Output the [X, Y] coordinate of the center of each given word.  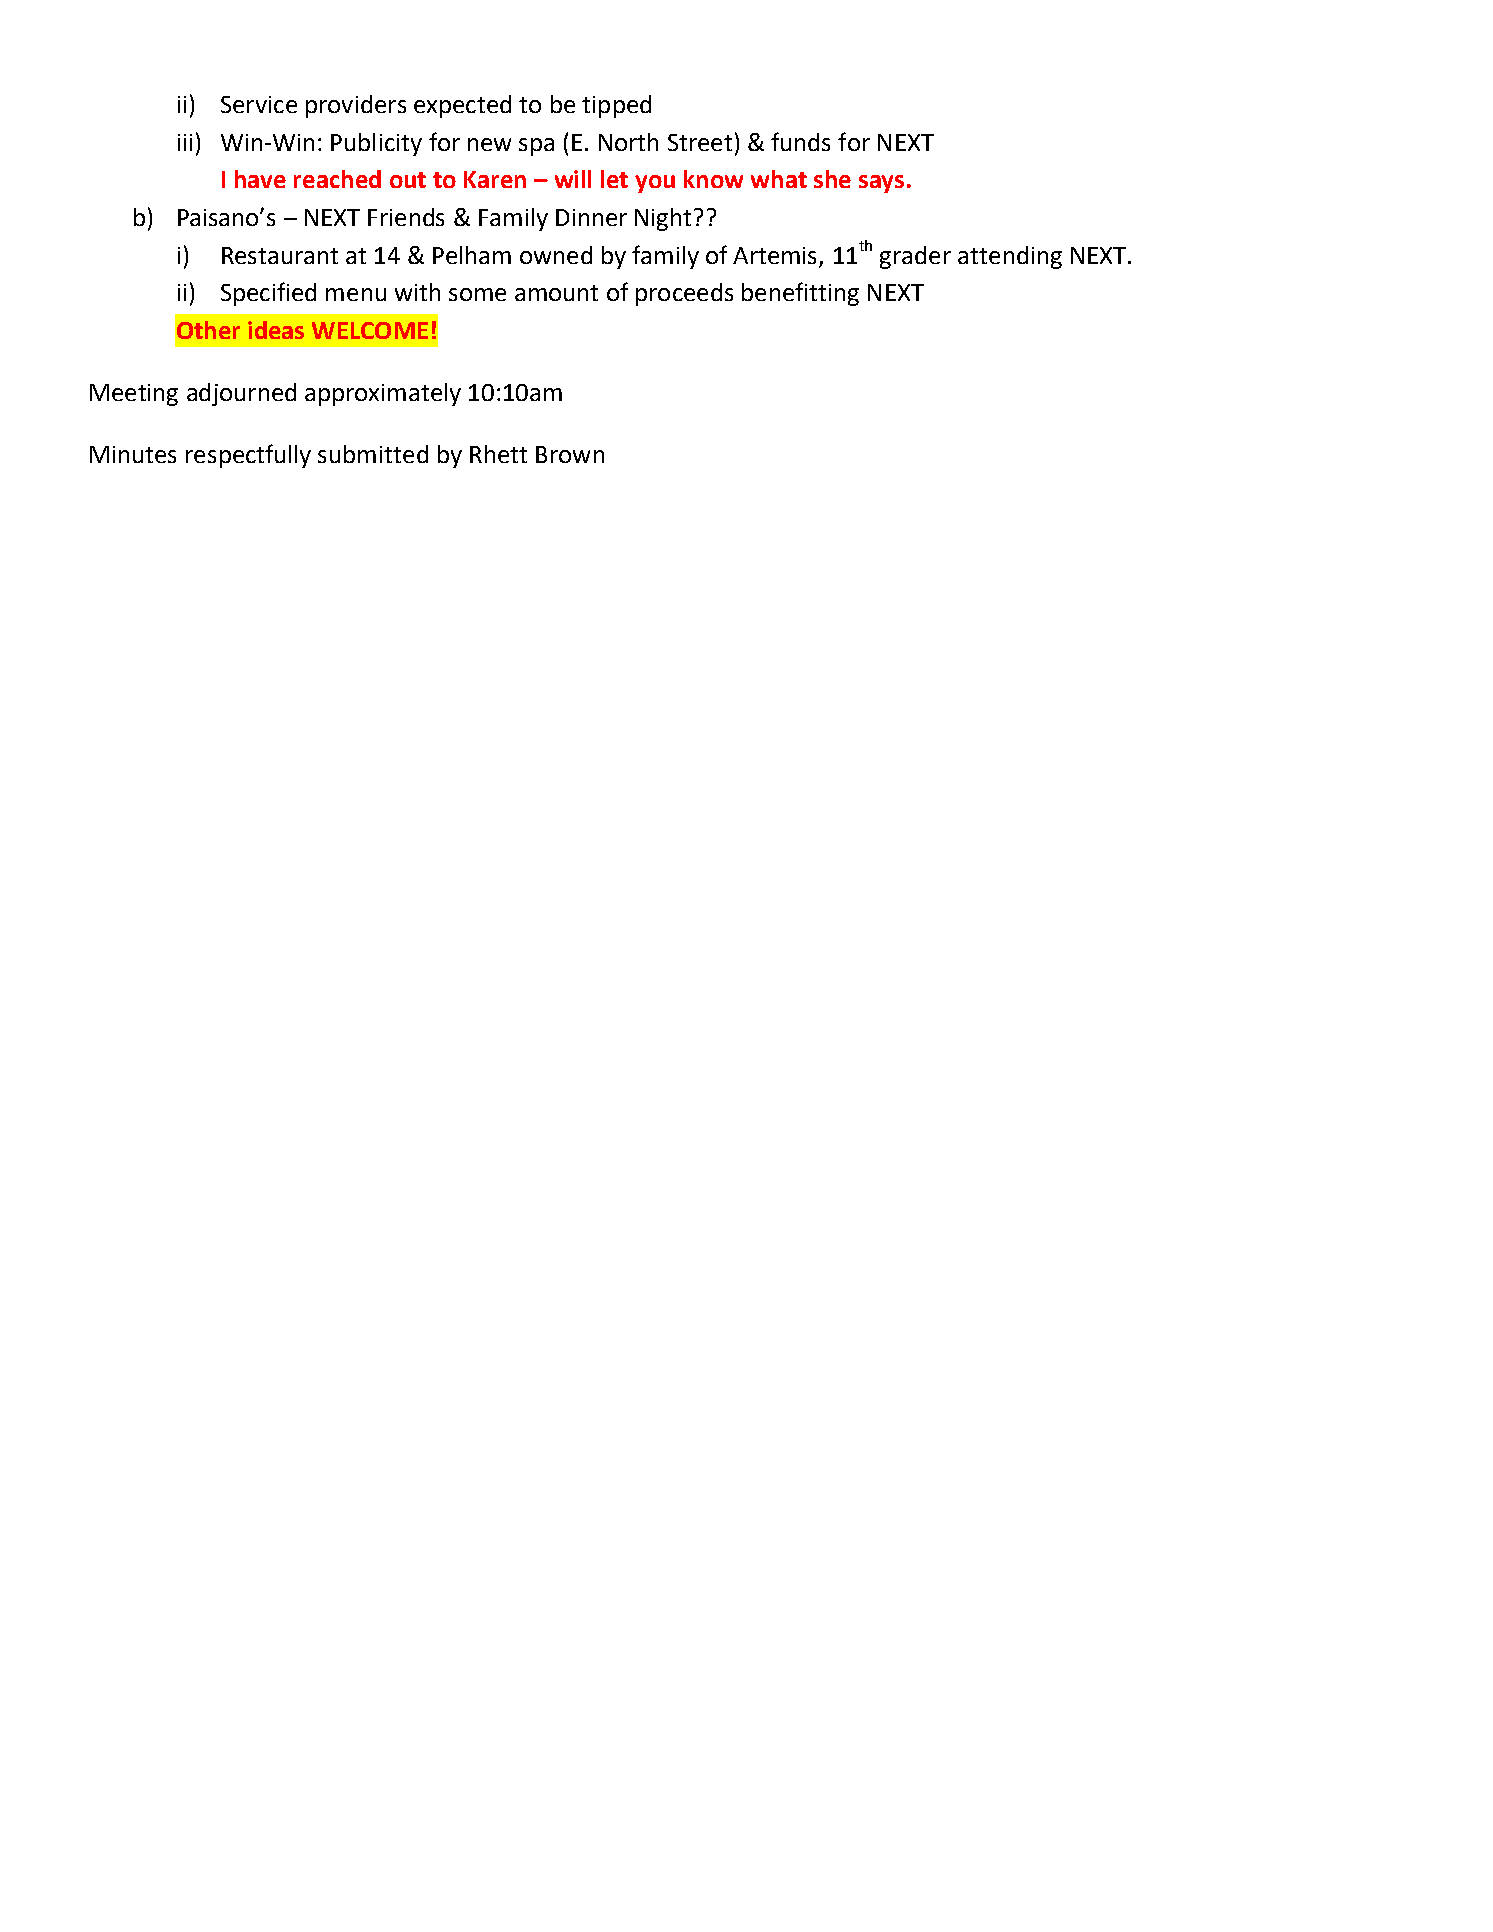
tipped [616, 106]
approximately [383, 394]
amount [556, 293]
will [573, 179]
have [260, 179]
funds [800, 141]
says [881, 184]
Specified [268, 294]
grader [915, 257]
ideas [276, 330]
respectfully [248, 456]
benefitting [800, 294]
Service [259, 104]
